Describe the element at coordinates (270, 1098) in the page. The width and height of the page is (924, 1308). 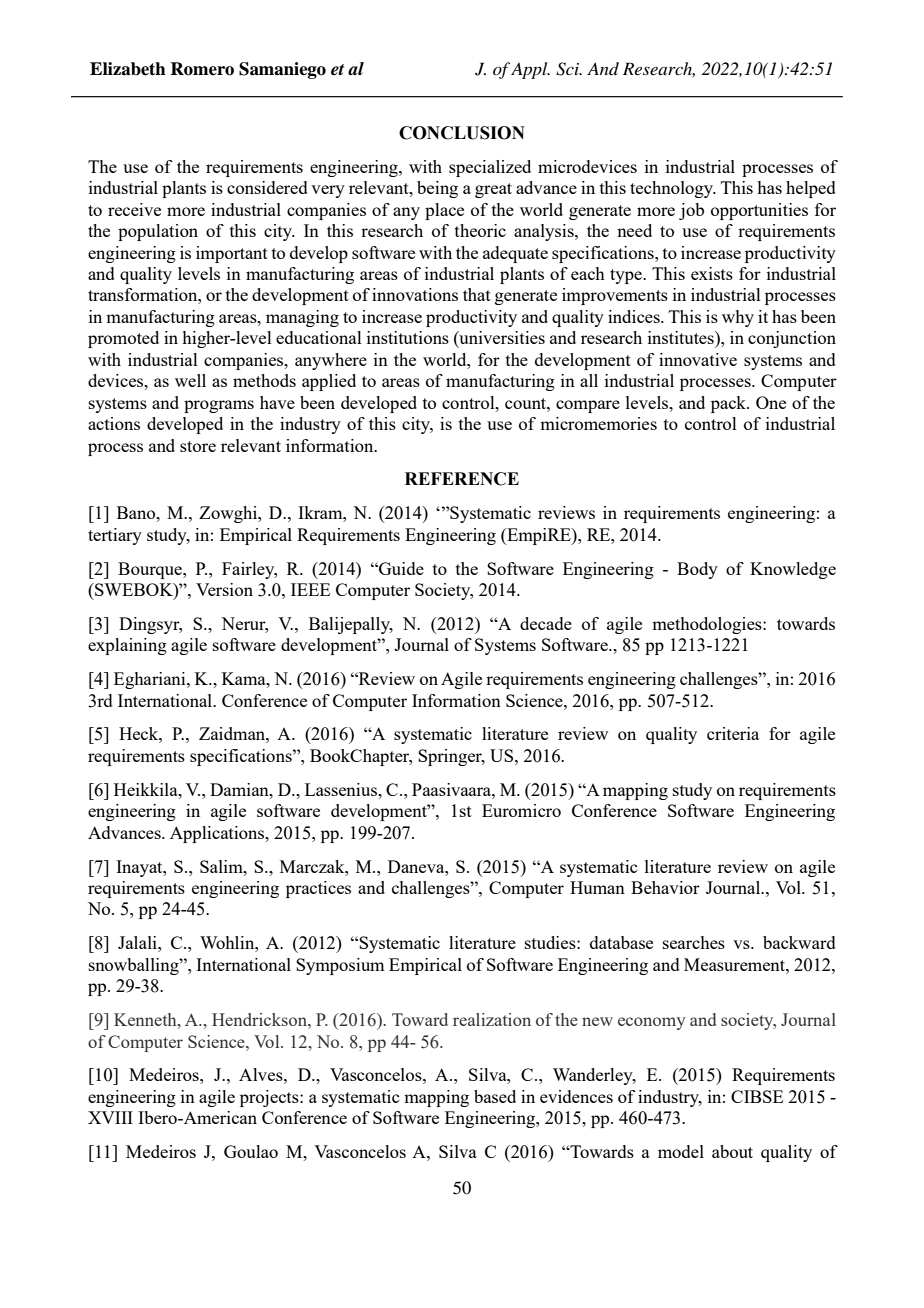
I see `projects` at that location.
